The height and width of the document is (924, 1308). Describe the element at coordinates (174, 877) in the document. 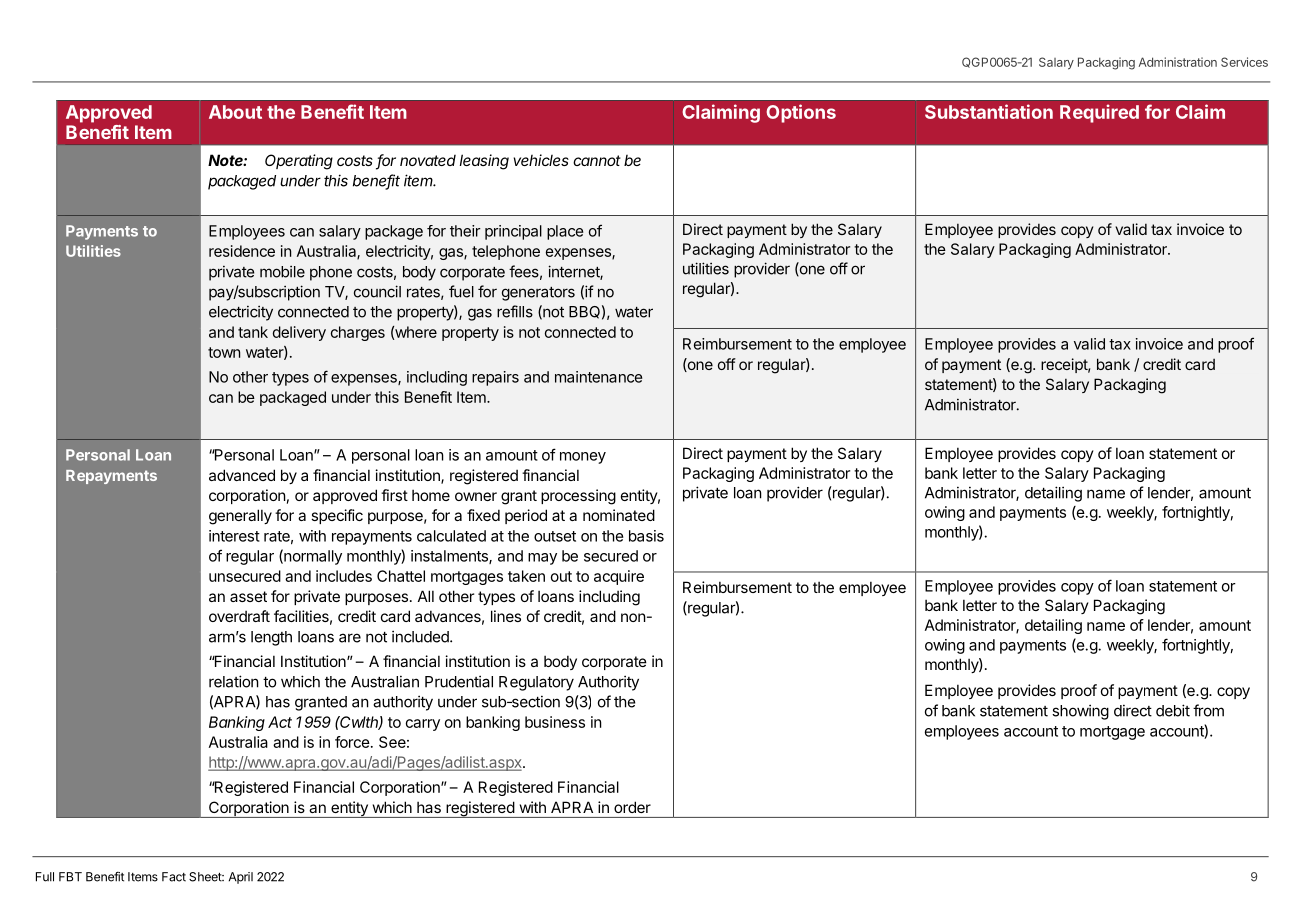

I see `Fact` at that location.
